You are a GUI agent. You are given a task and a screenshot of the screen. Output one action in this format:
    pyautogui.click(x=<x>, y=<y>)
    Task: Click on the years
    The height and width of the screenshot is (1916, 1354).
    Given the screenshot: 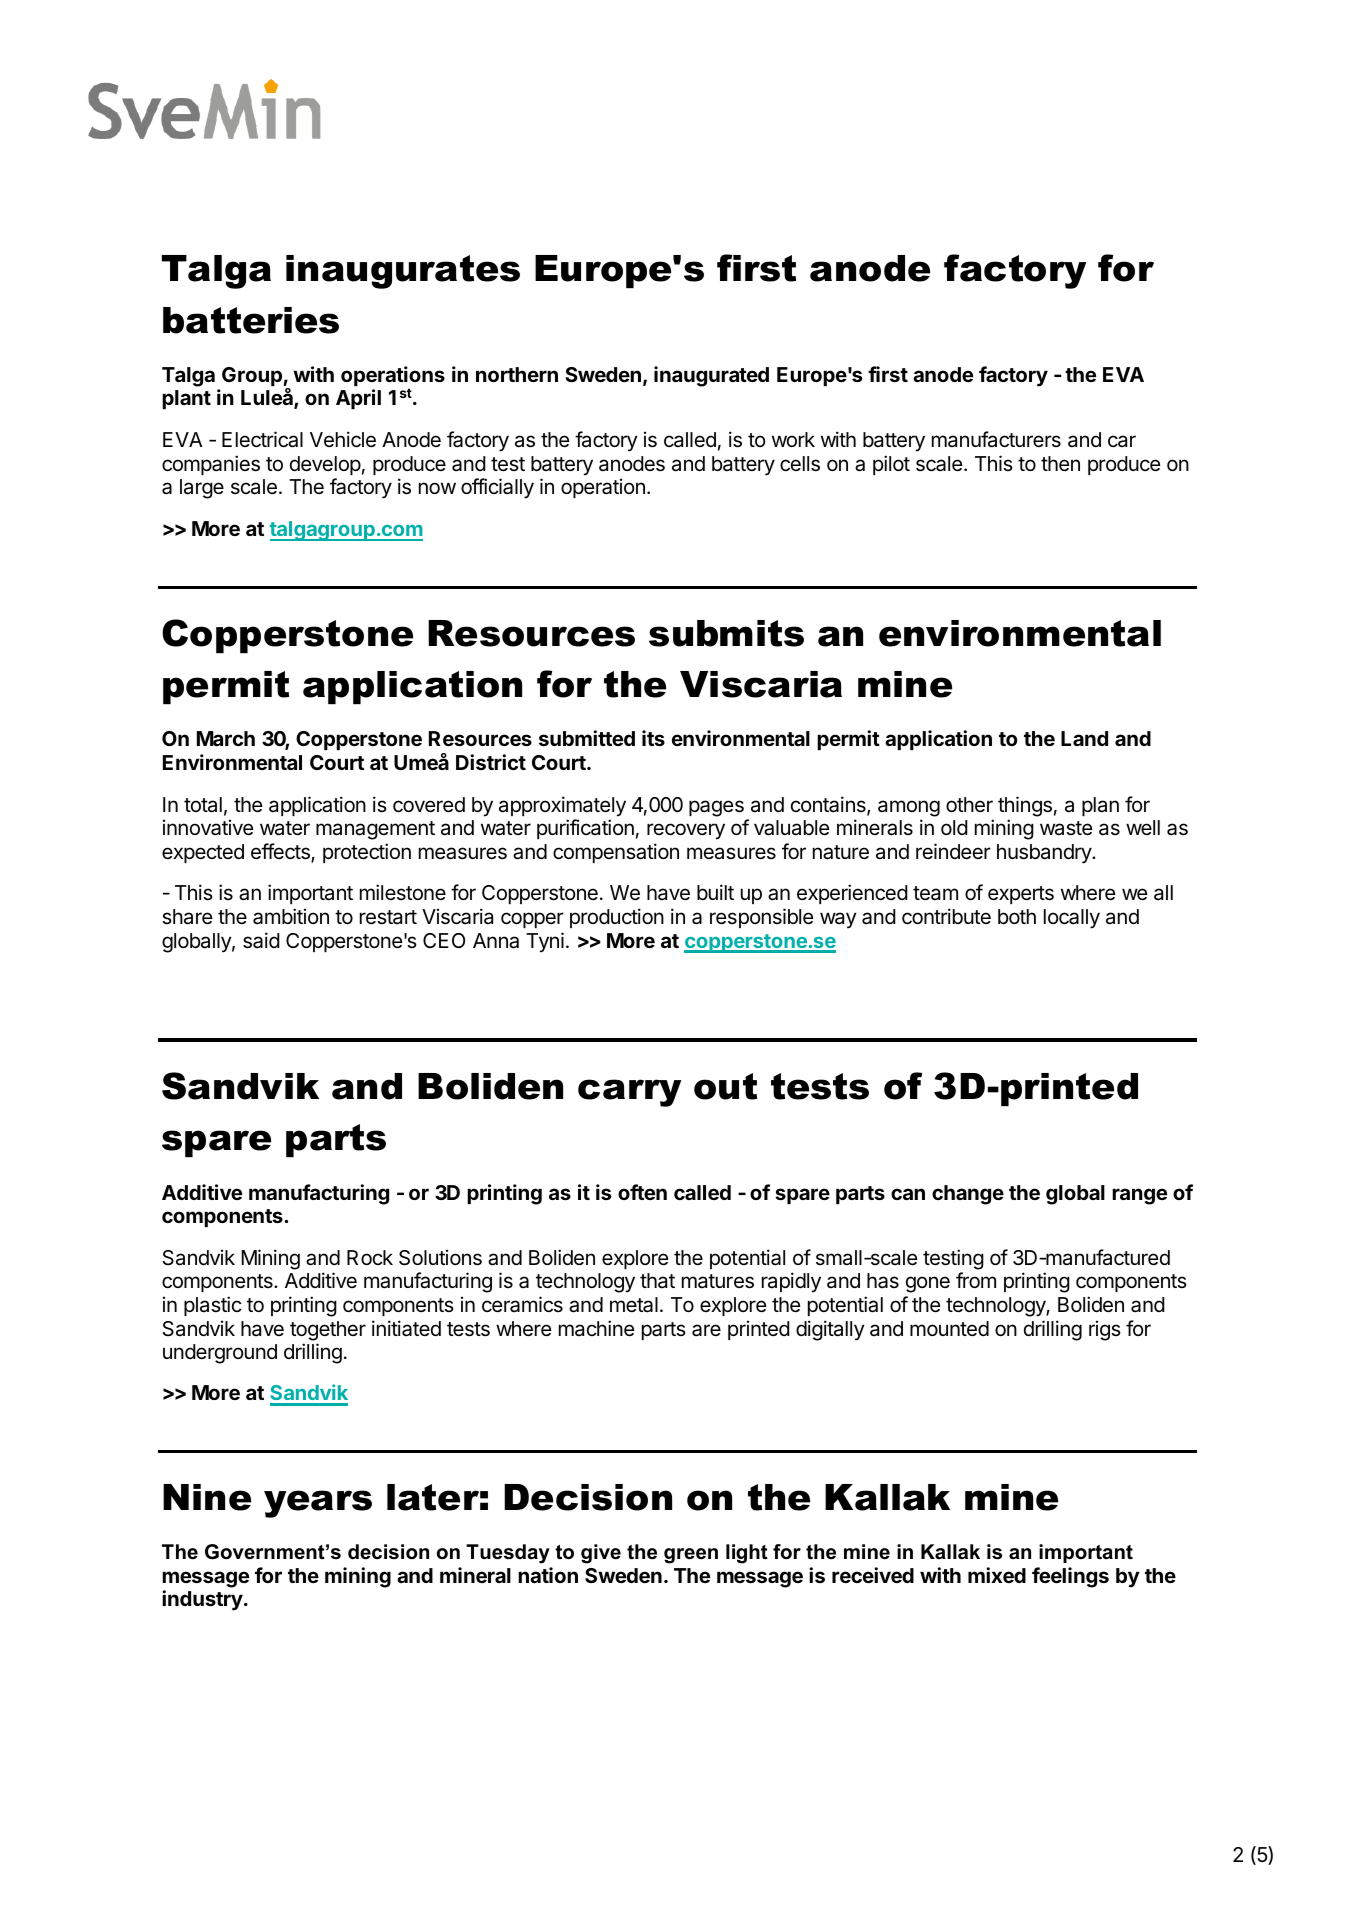 What is the action you would take?
    pyautogui.click(x=318, y=1504)
